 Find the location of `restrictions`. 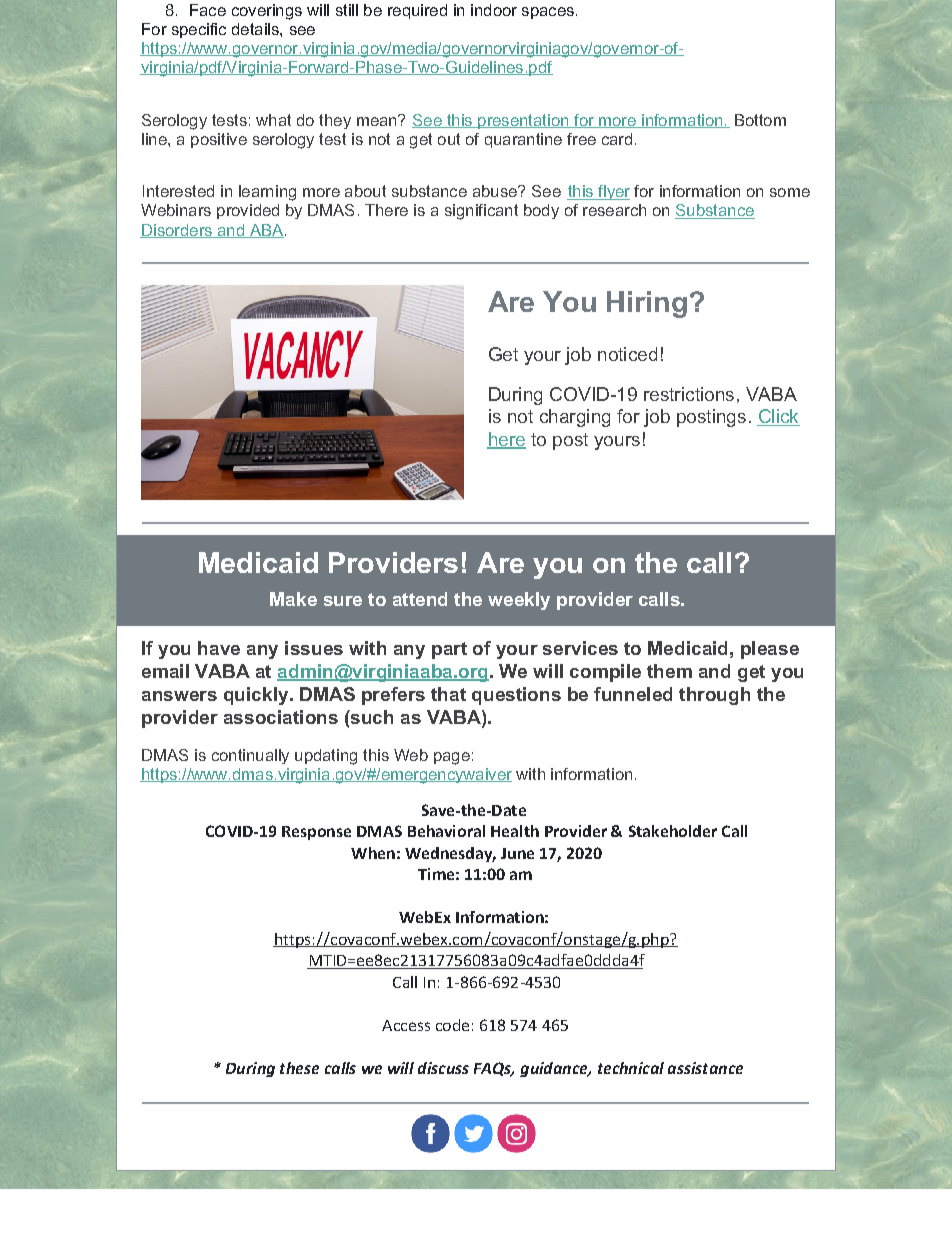

restrictions is located at coordinates (689, 394).
